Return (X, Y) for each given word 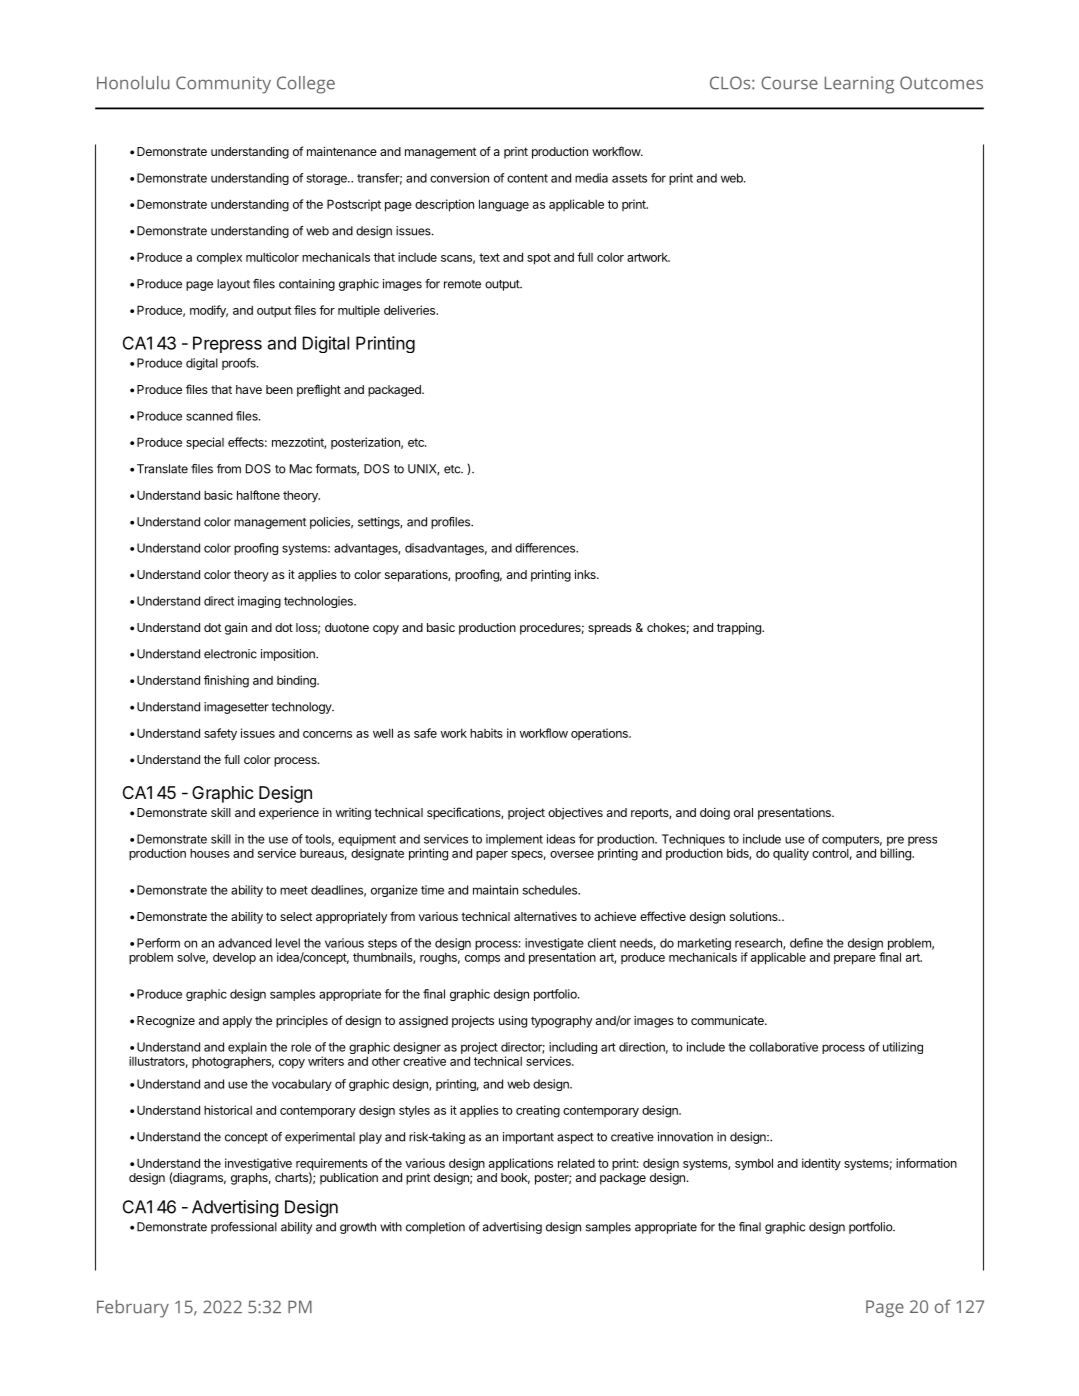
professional (244, 1228)
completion (435, 1228)
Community (223, 85)
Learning (859, 85)
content (527, 178)
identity (821, 1164)
